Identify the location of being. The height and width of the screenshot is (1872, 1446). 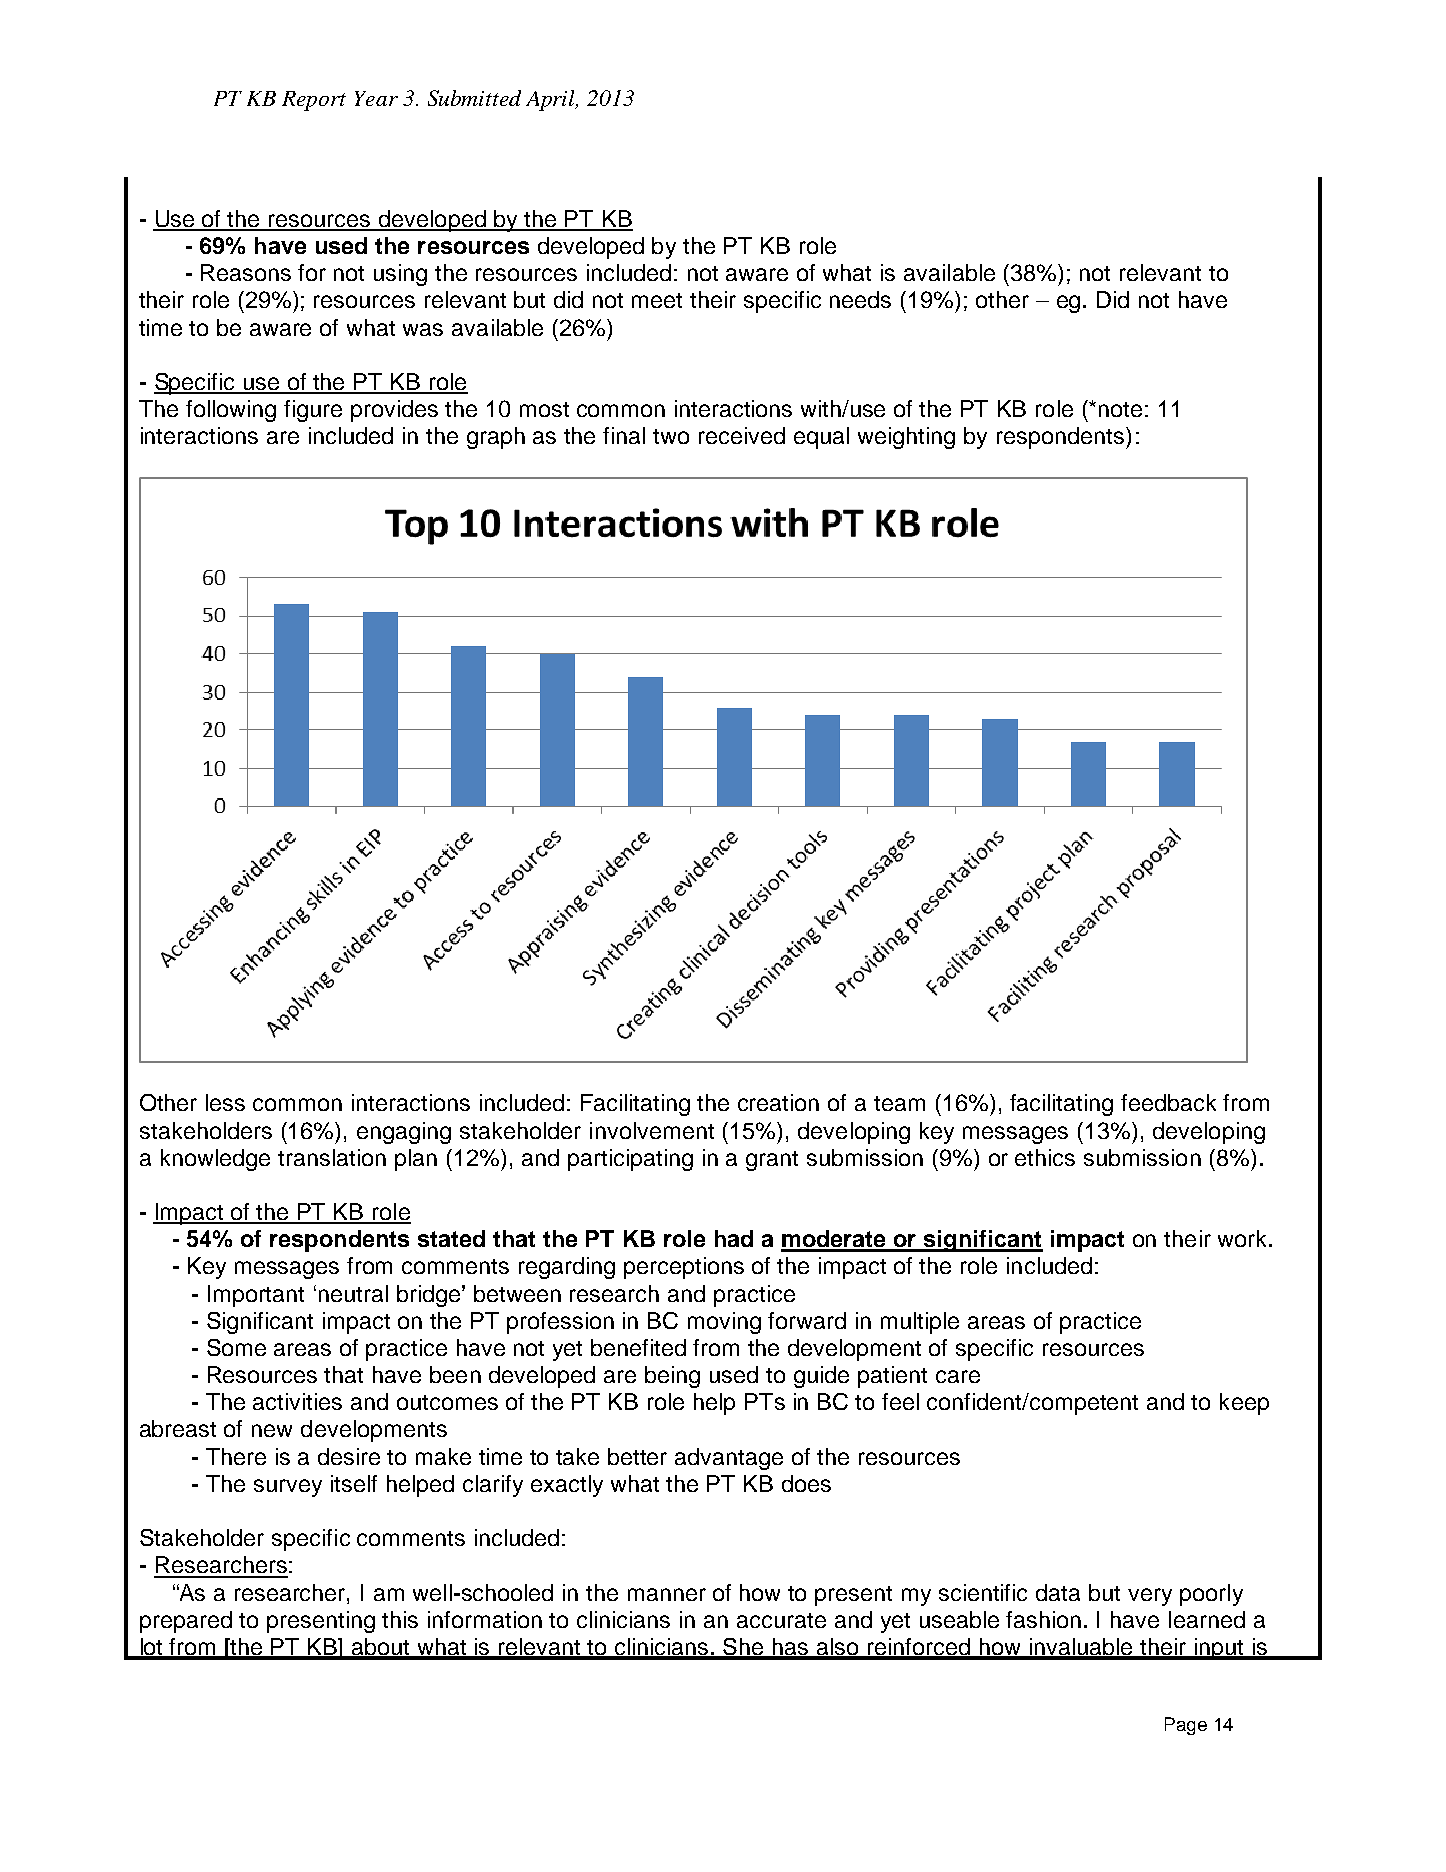
(672, 1377).
